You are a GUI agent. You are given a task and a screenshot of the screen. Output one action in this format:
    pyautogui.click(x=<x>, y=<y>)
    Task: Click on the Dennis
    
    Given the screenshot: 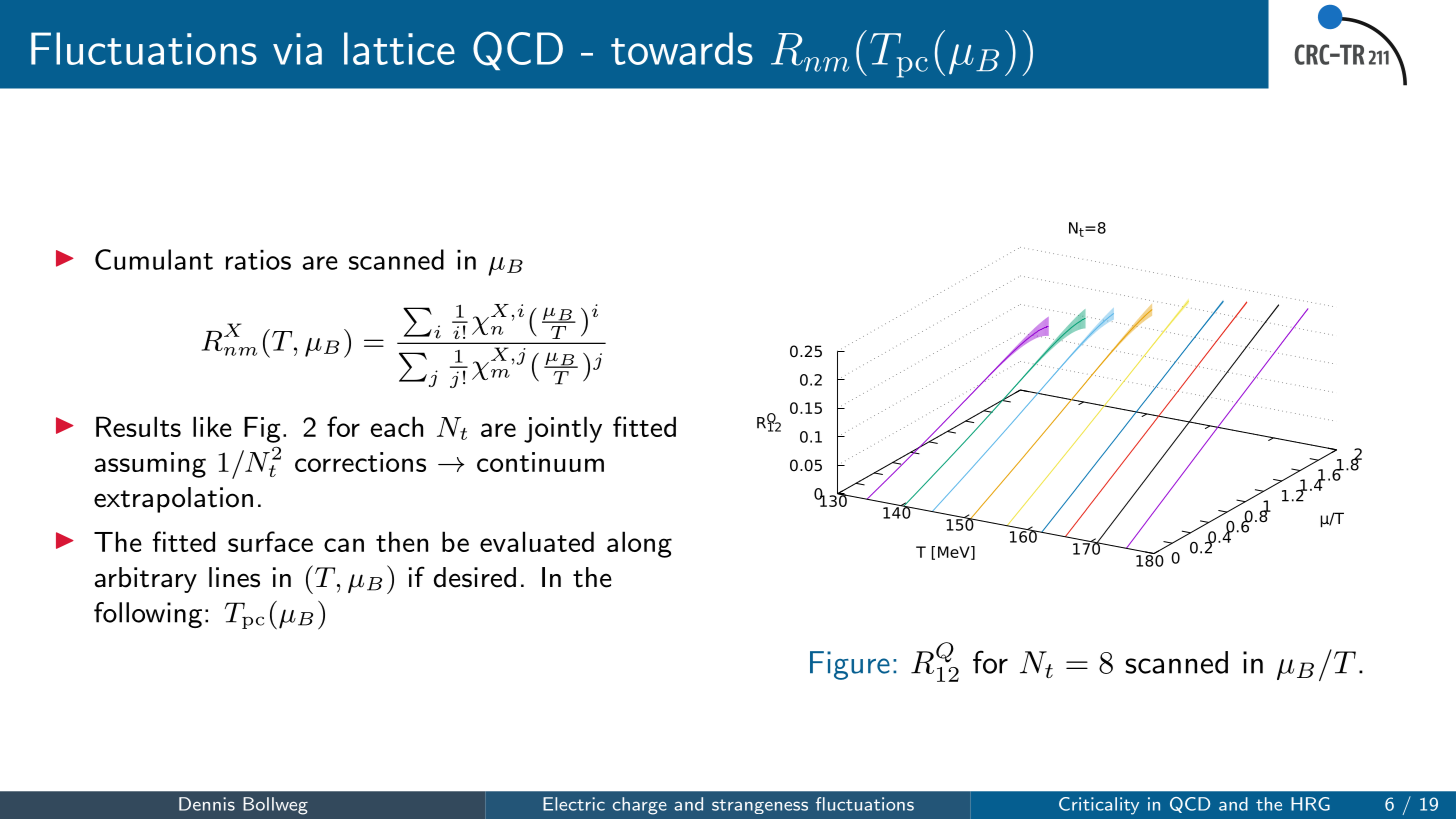 What is the action you would take?
    pyautogui.click(x=207, y=804)
